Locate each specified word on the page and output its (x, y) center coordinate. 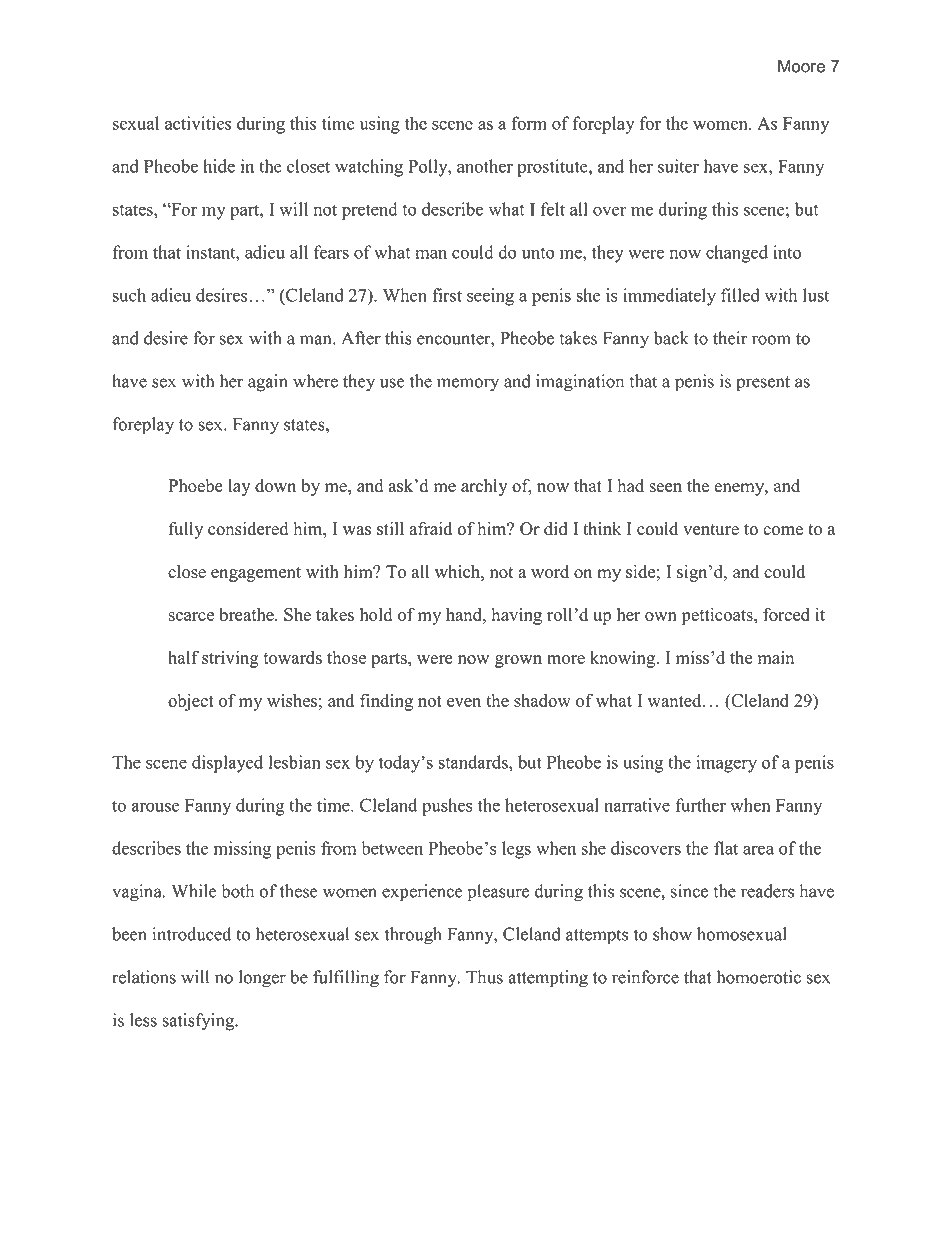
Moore (801, 66)
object (191, 702)
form (529, 123)
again (268, 383)
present (763, 384)
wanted (675, 700)
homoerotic (759, 977)
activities (198, 123)
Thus (484, 977)
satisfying (199, 1022)
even (464, 702)
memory (468, 385)
